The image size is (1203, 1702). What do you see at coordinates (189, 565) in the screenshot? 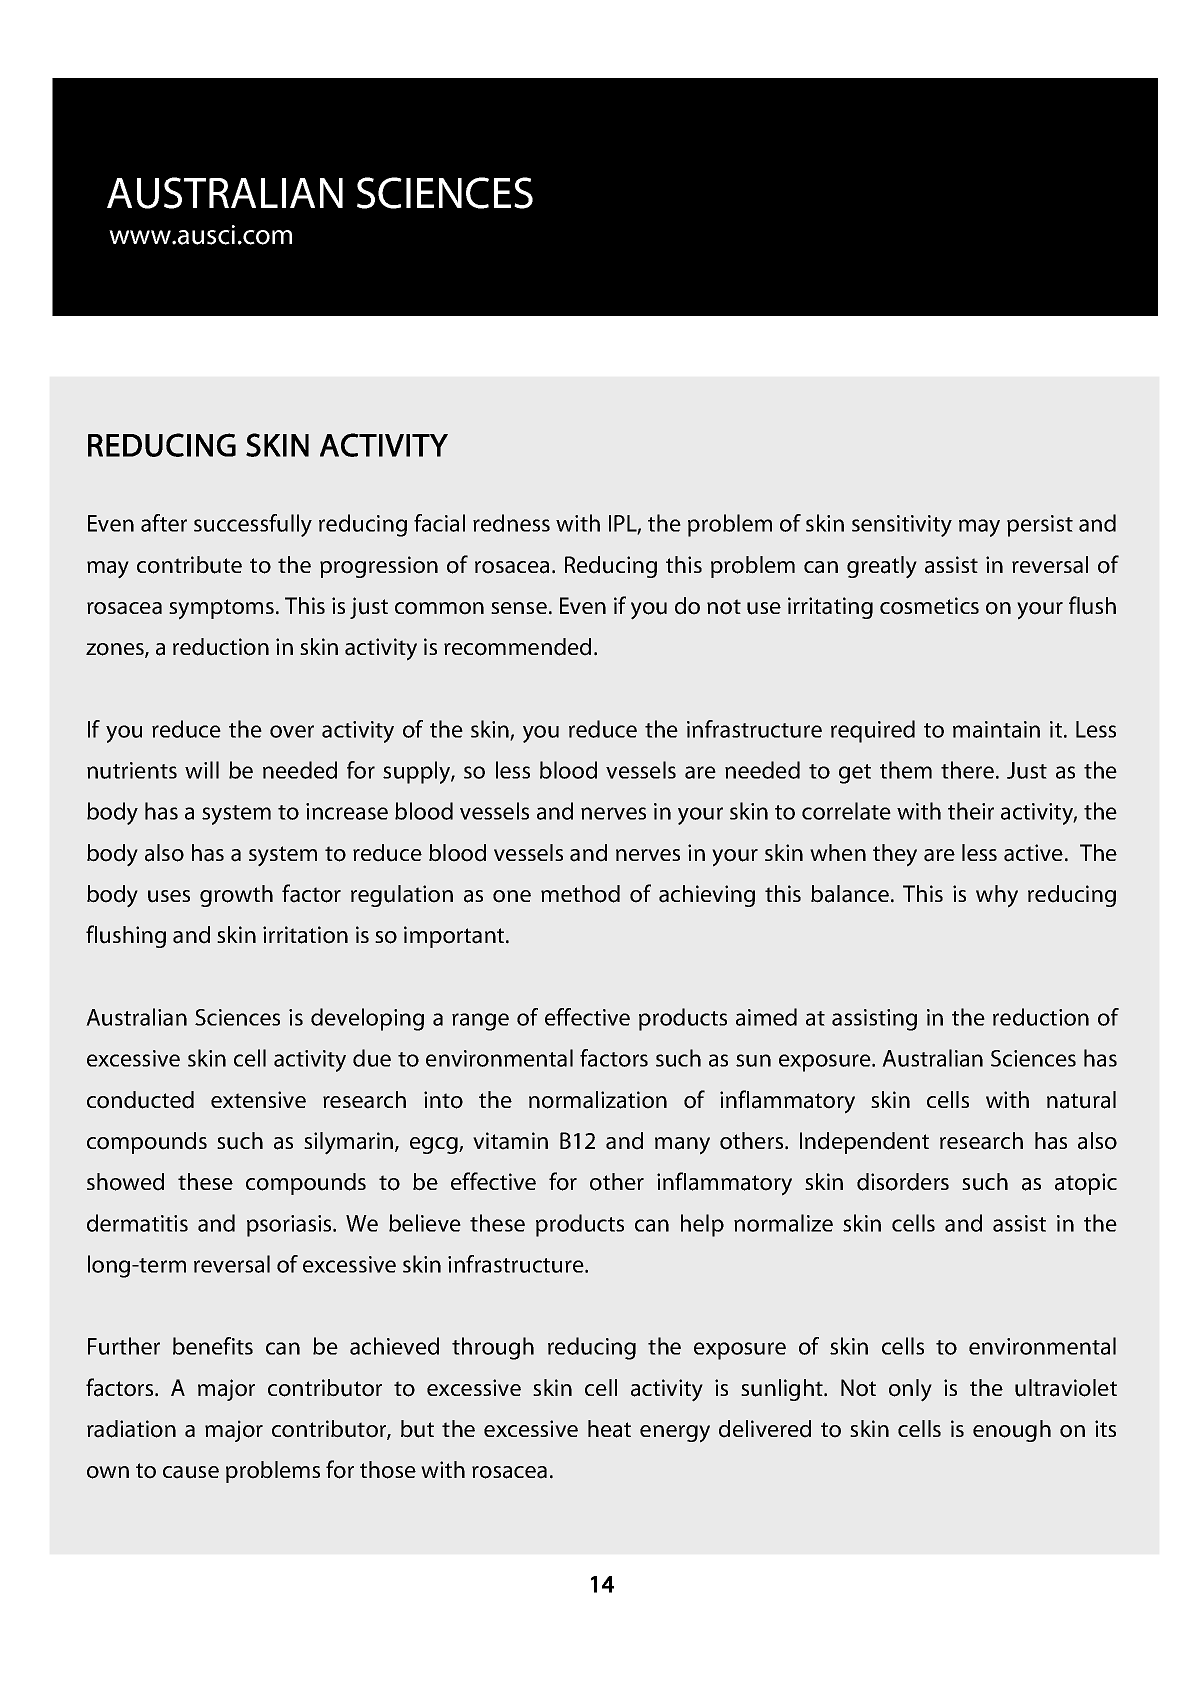
I see `contribute` at bounding box center [189, 565].
